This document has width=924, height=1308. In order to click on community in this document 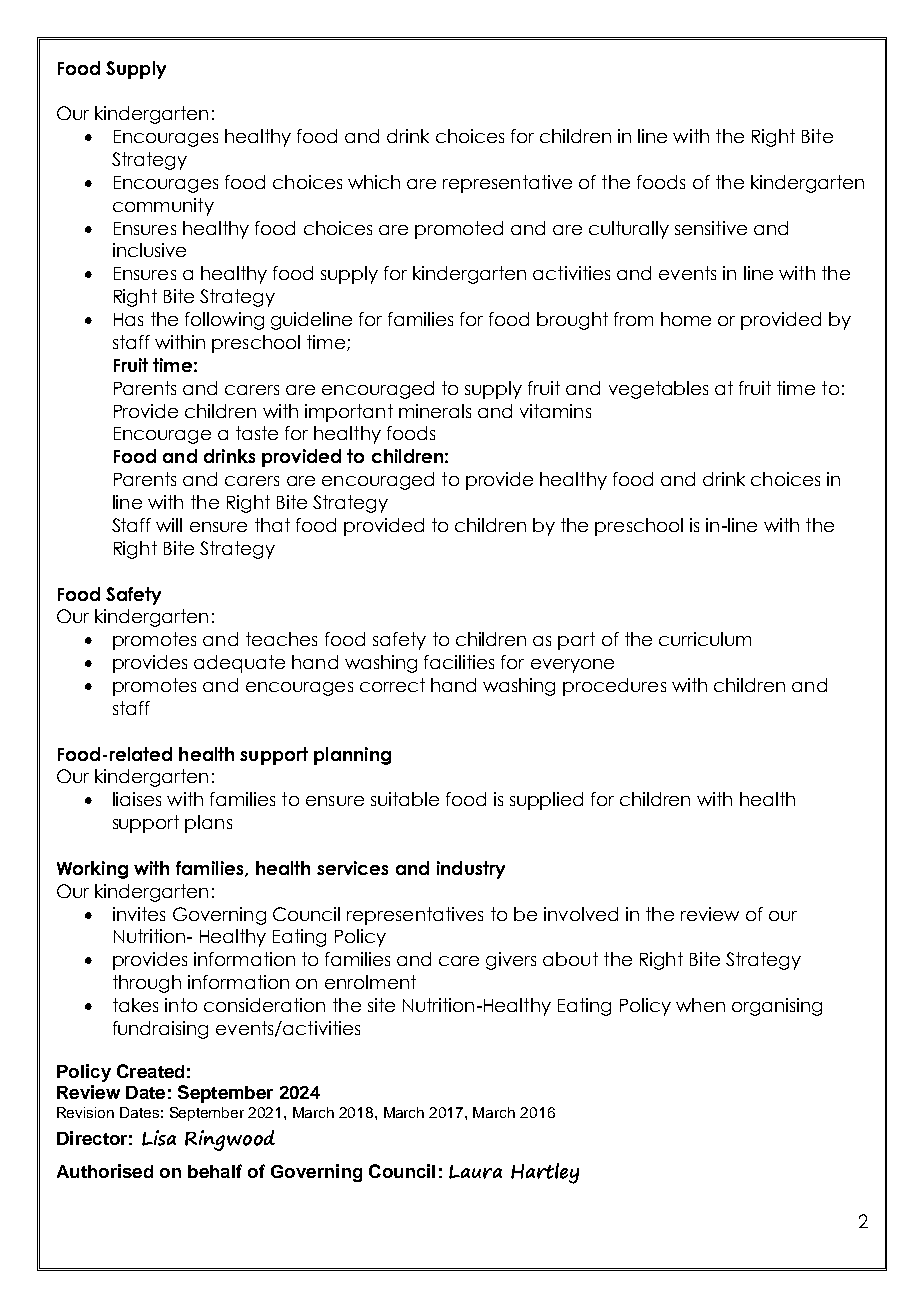, I will do `click(163, 207)`.
